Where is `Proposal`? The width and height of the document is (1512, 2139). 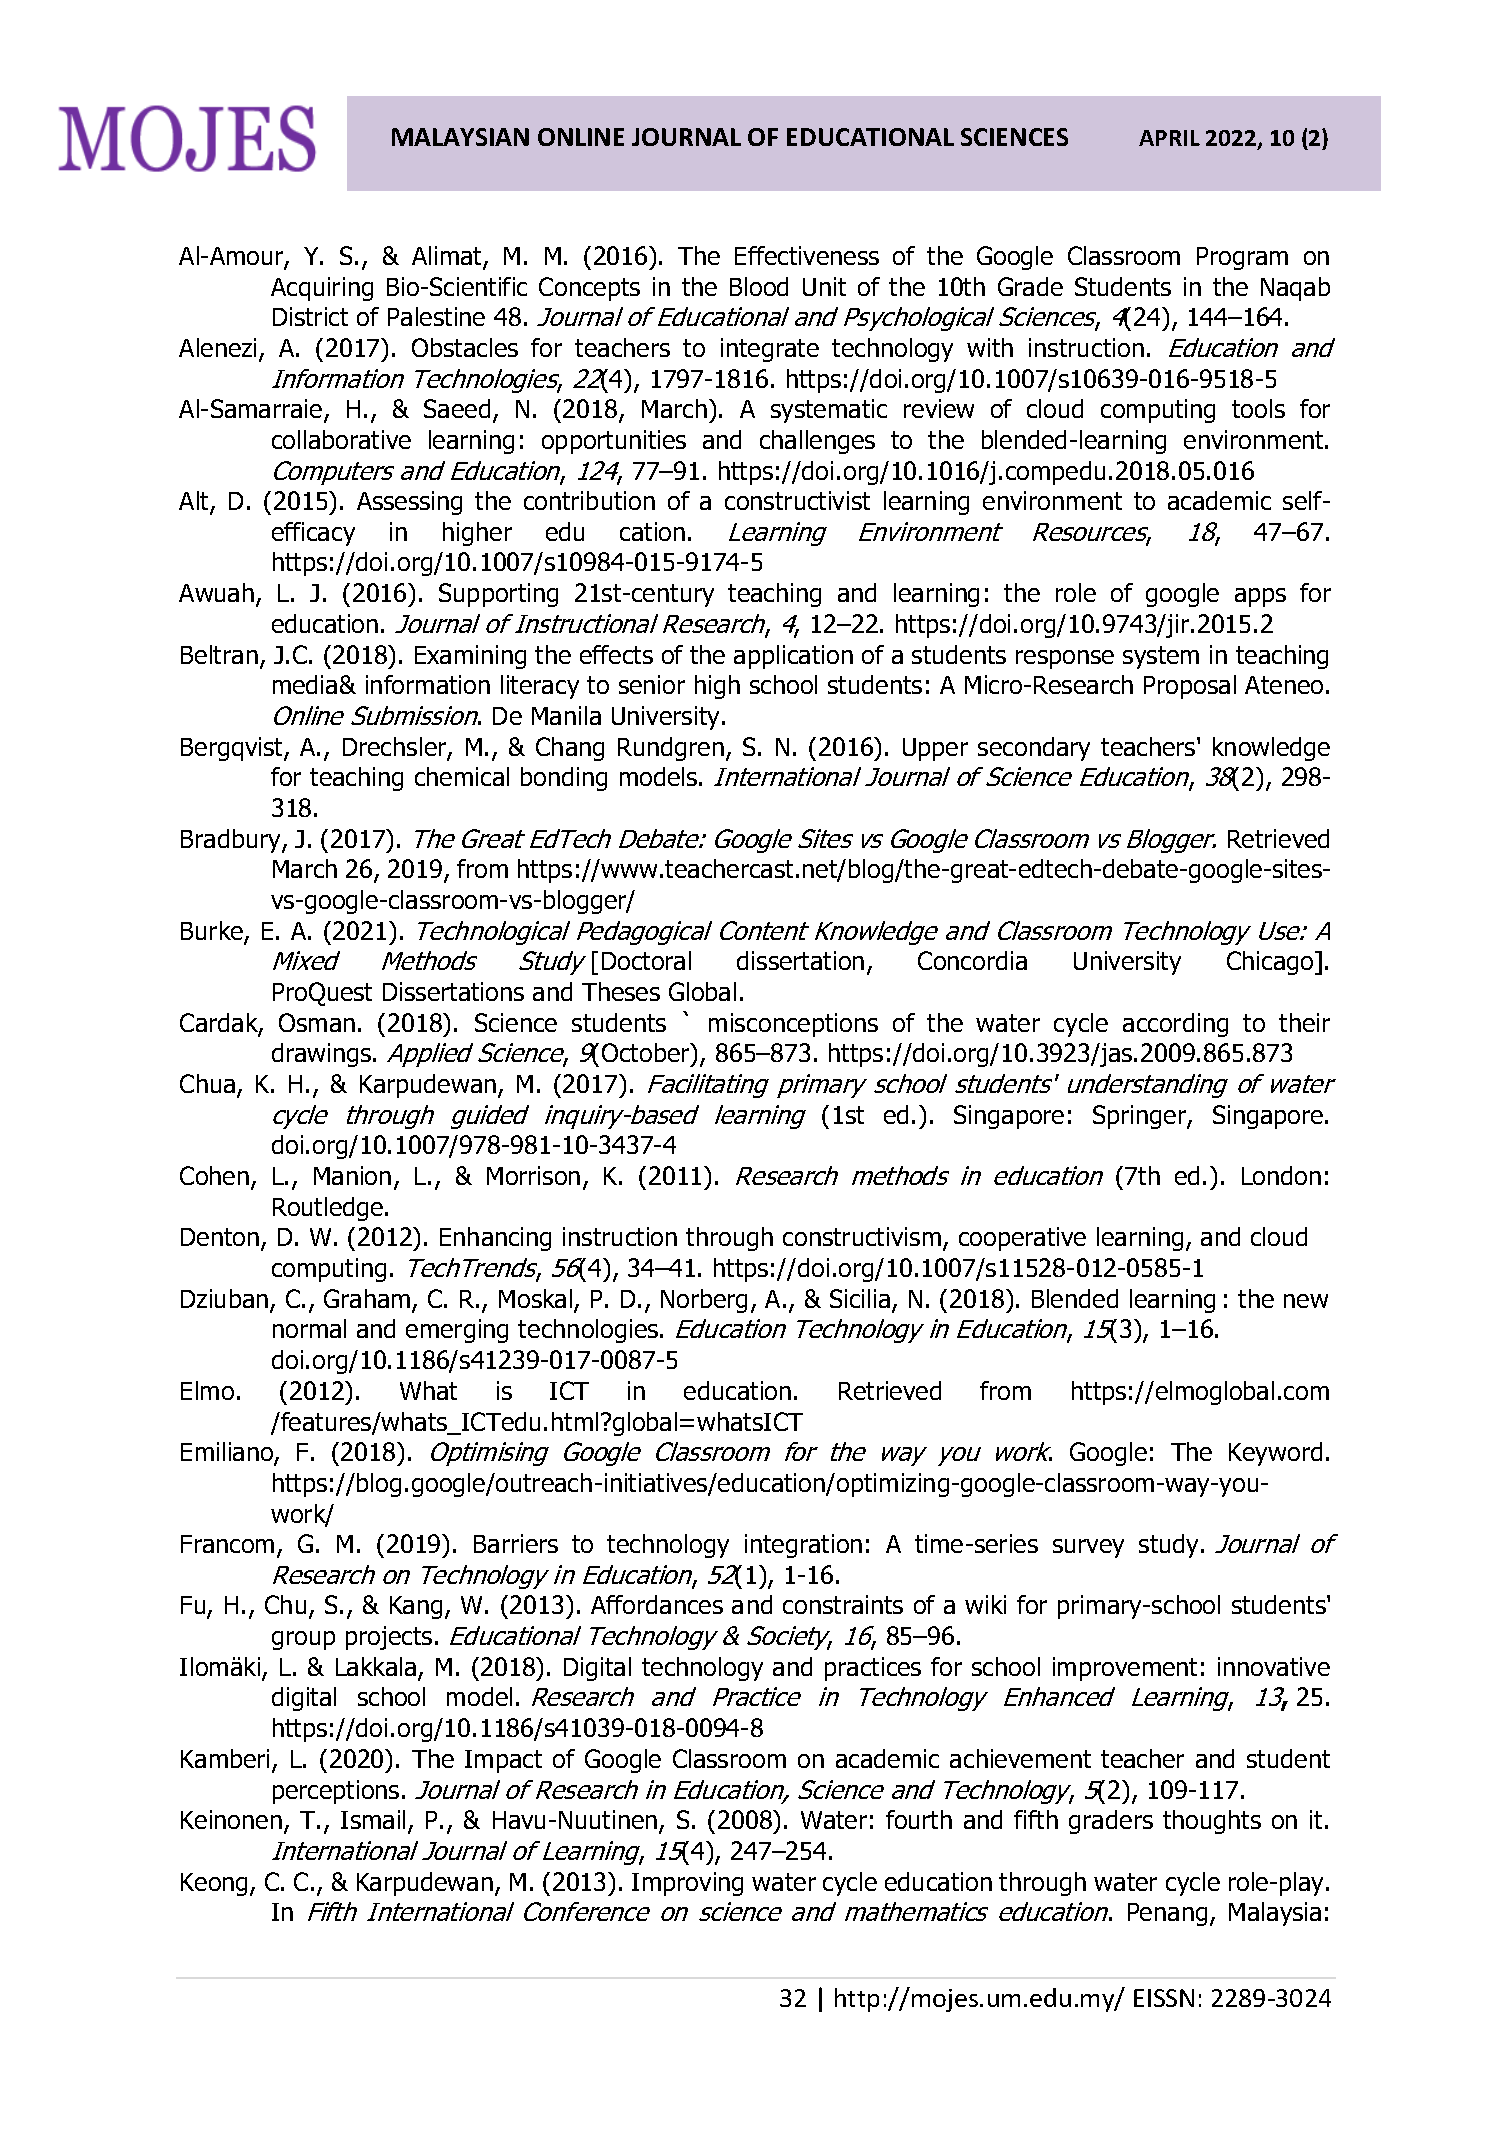
Proposal is located at coordinates (1190, 687).
